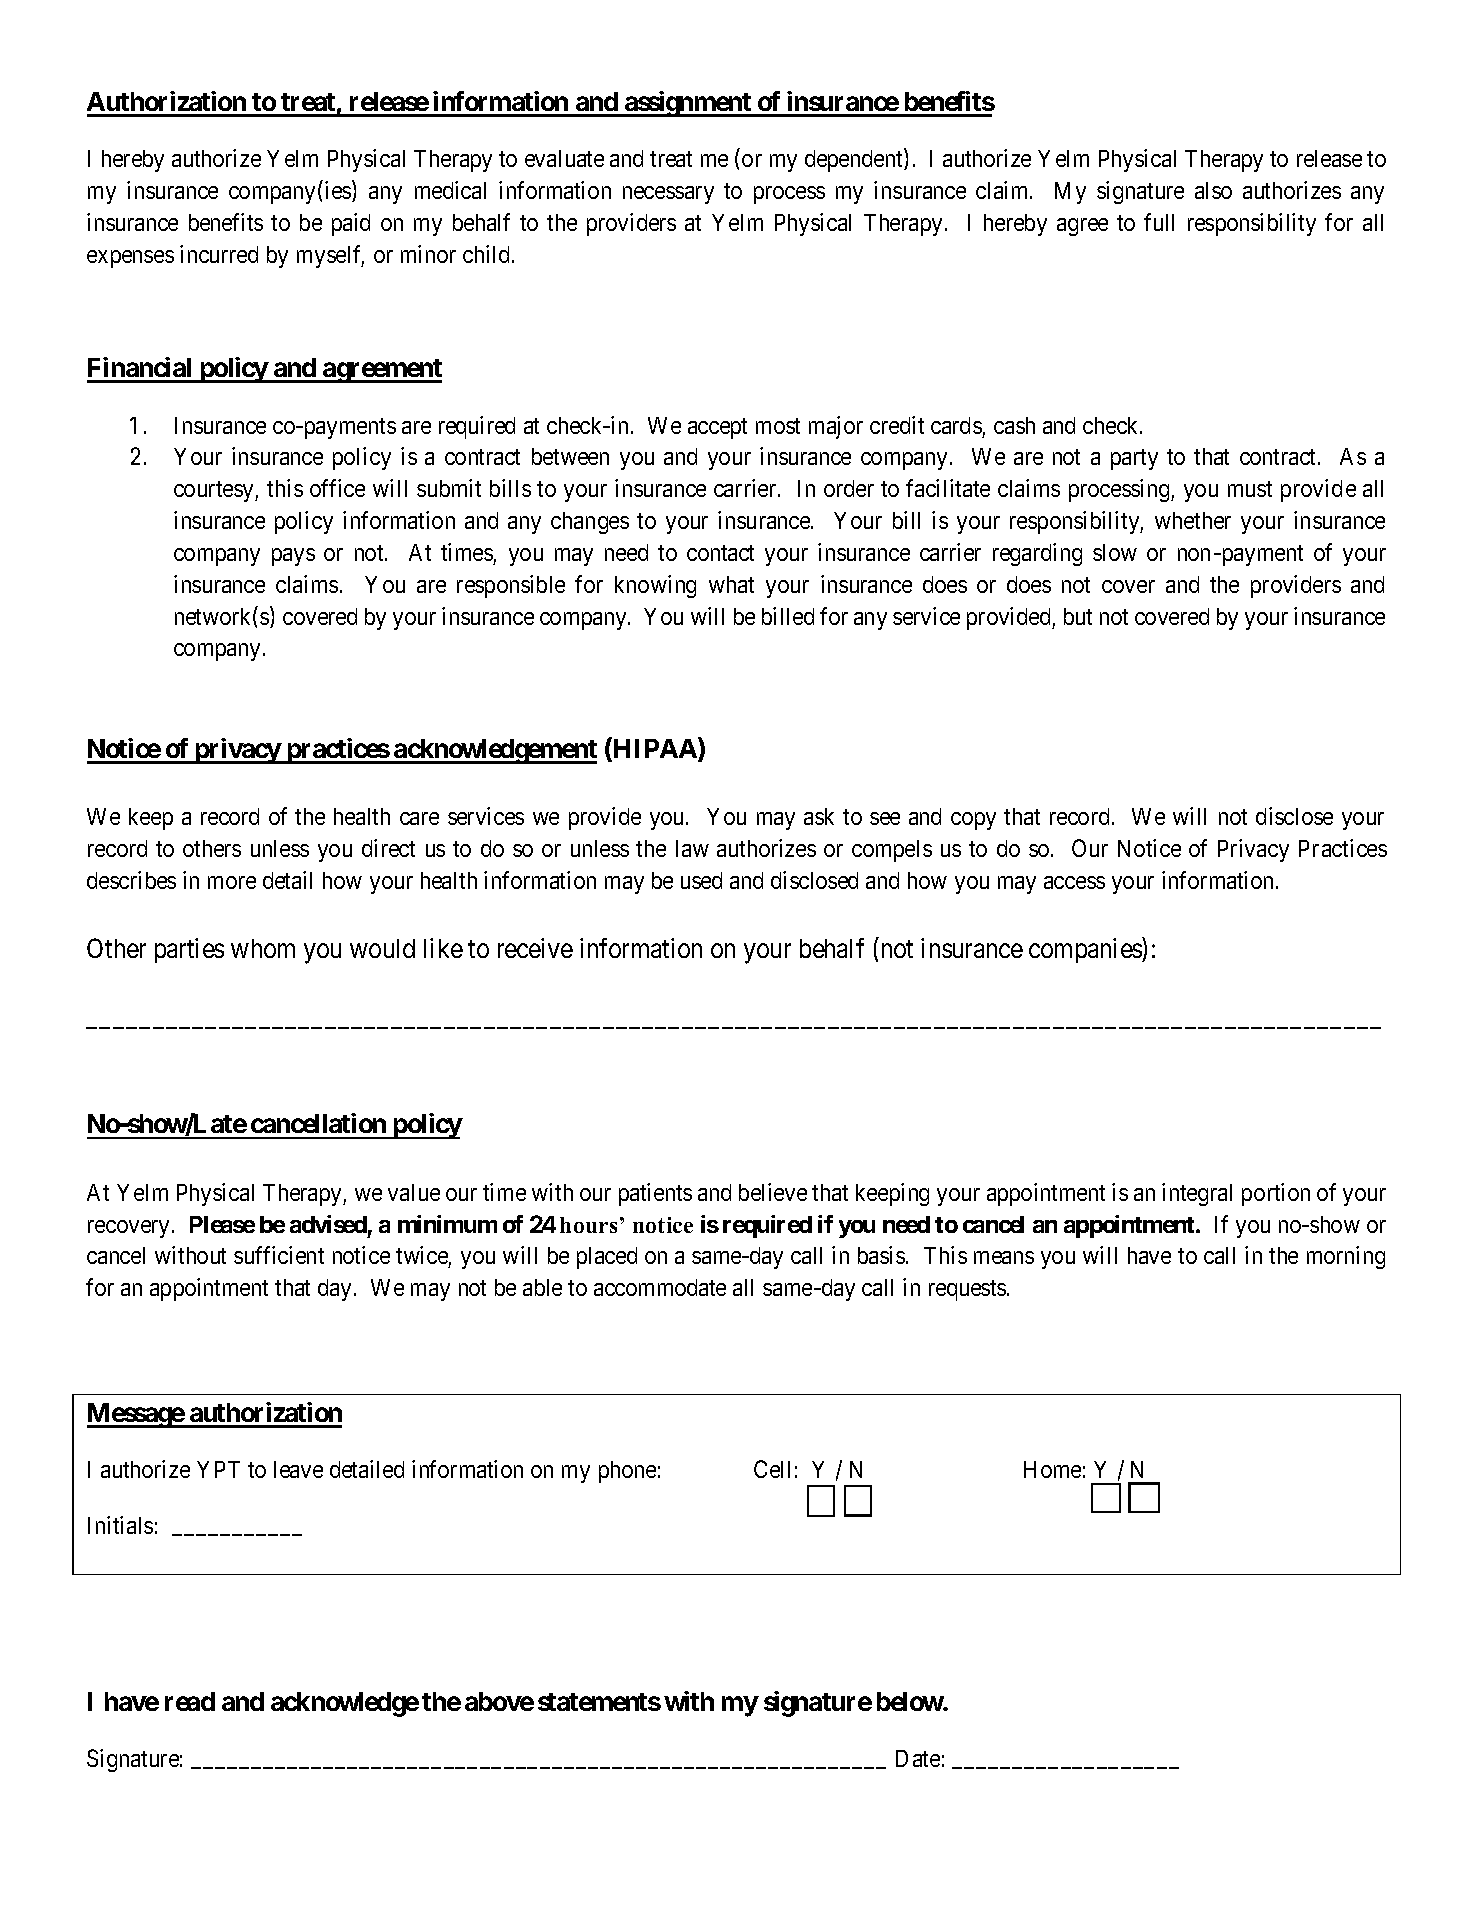  I want to click on access, so click(1074, 882).
